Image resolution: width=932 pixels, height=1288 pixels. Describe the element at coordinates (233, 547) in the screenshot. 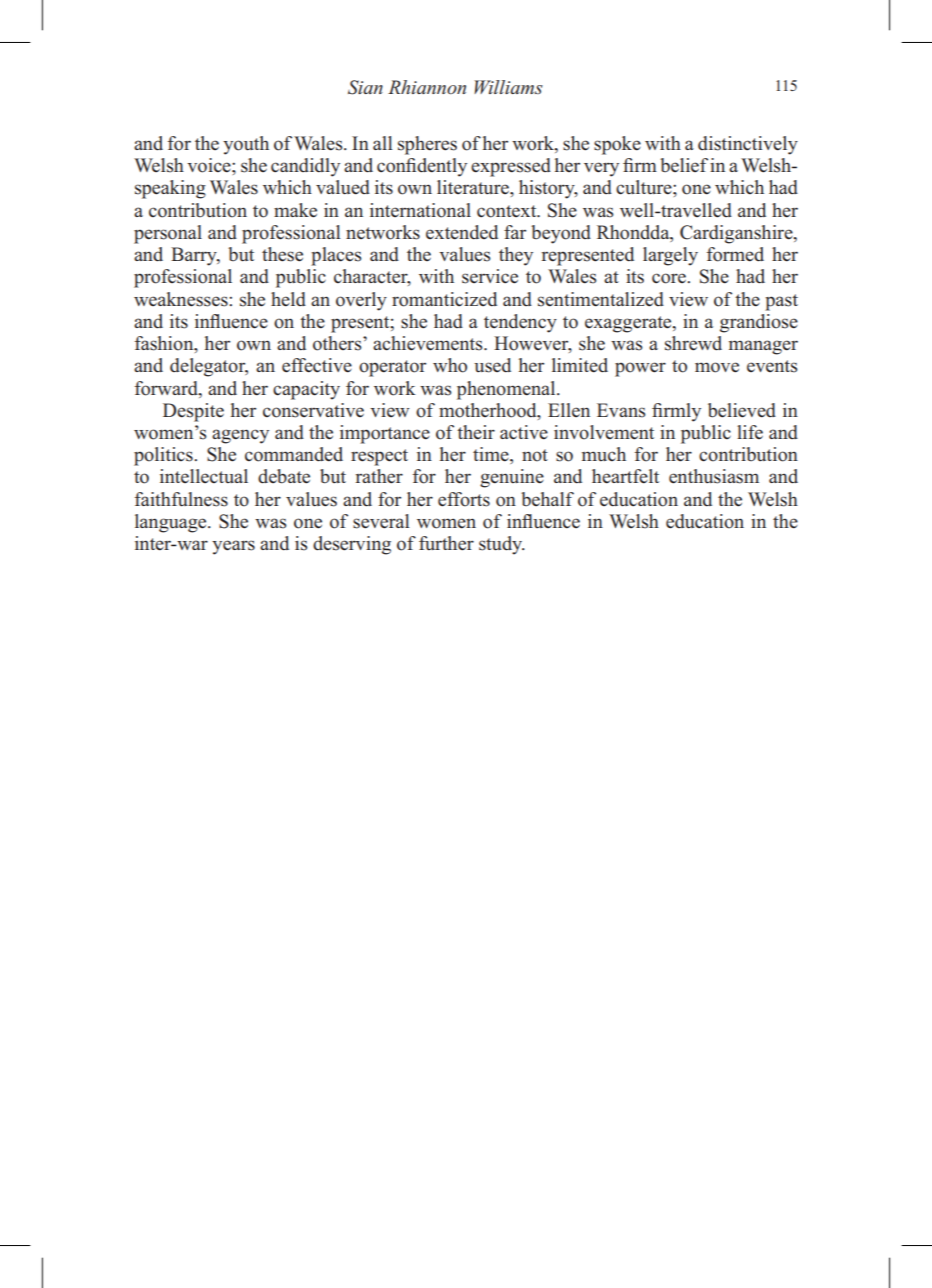

I see `years` at that location.
